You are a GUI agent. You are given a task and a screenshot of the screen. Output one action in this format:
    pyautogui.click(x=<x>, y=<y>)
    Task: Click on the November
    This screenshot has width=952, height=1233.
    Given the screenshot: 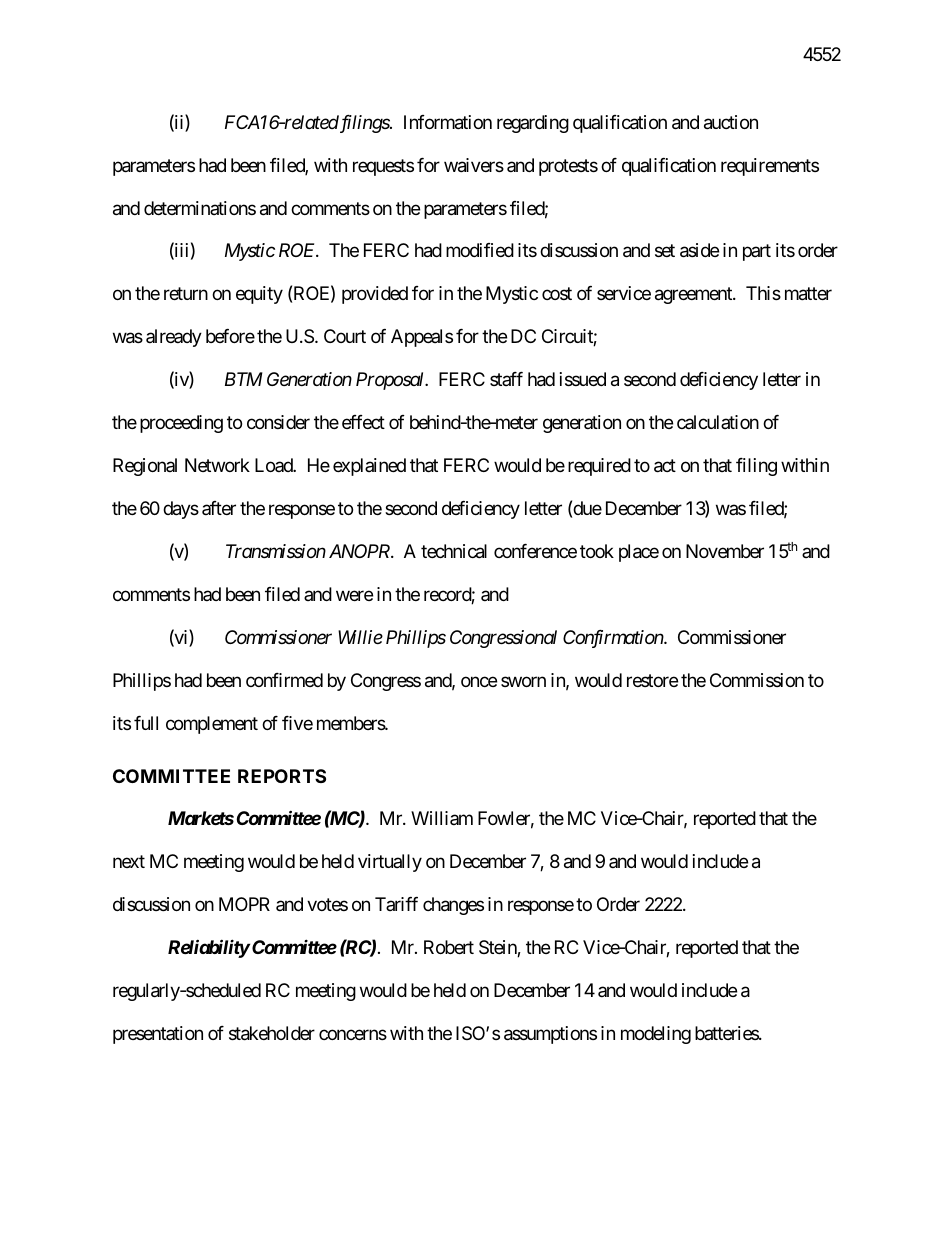 What is the action you would take?
    pyautogui.click(x=725, y=551)
